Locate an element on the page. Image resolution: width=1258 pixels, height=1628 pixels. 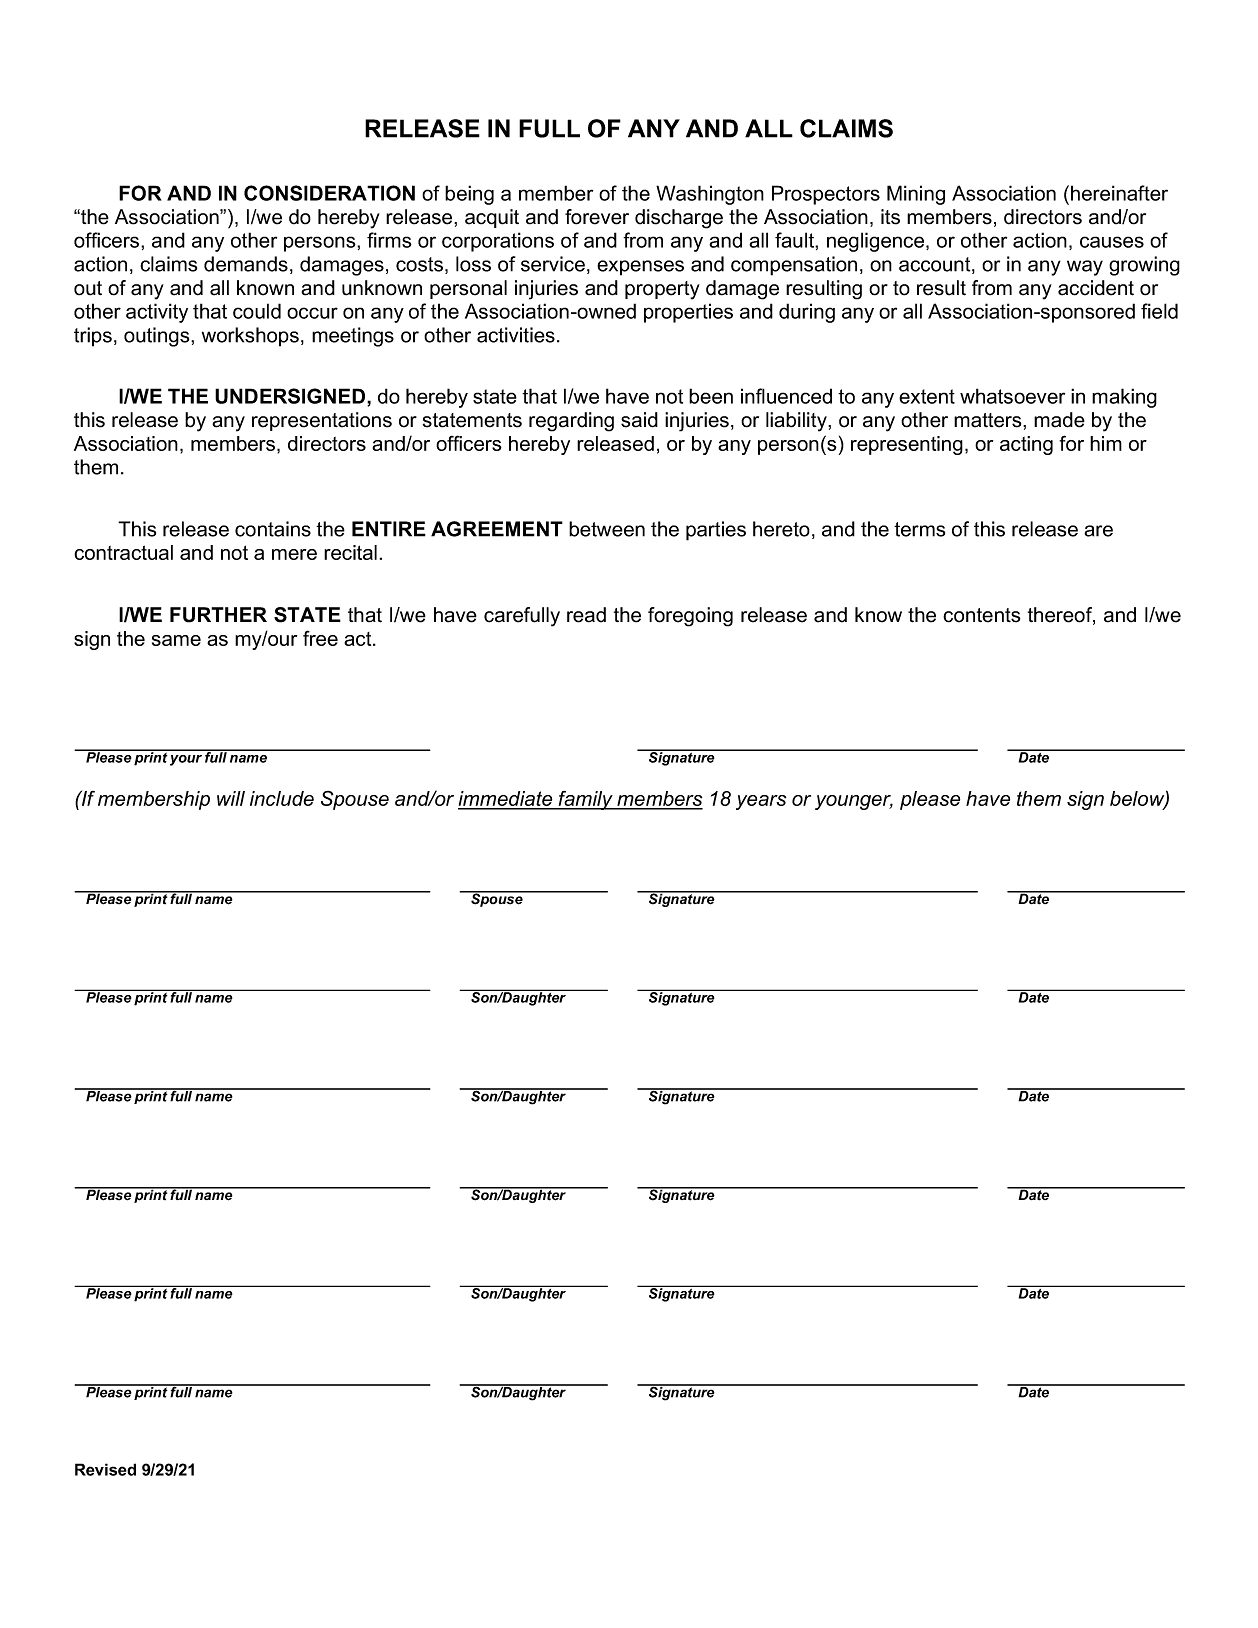
include is located at coordinates (282, 798).
